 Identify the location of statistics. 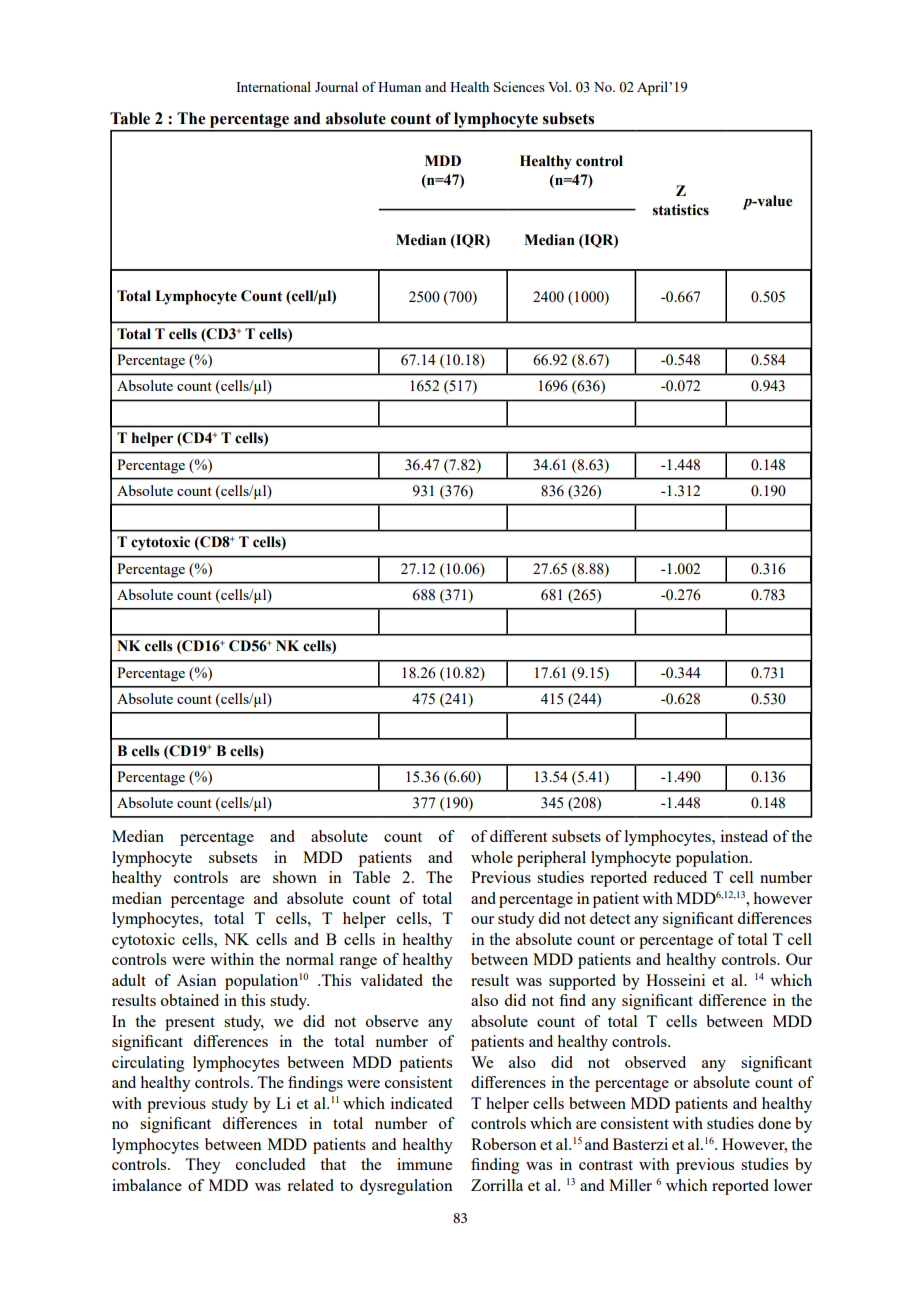
(681, 210).
